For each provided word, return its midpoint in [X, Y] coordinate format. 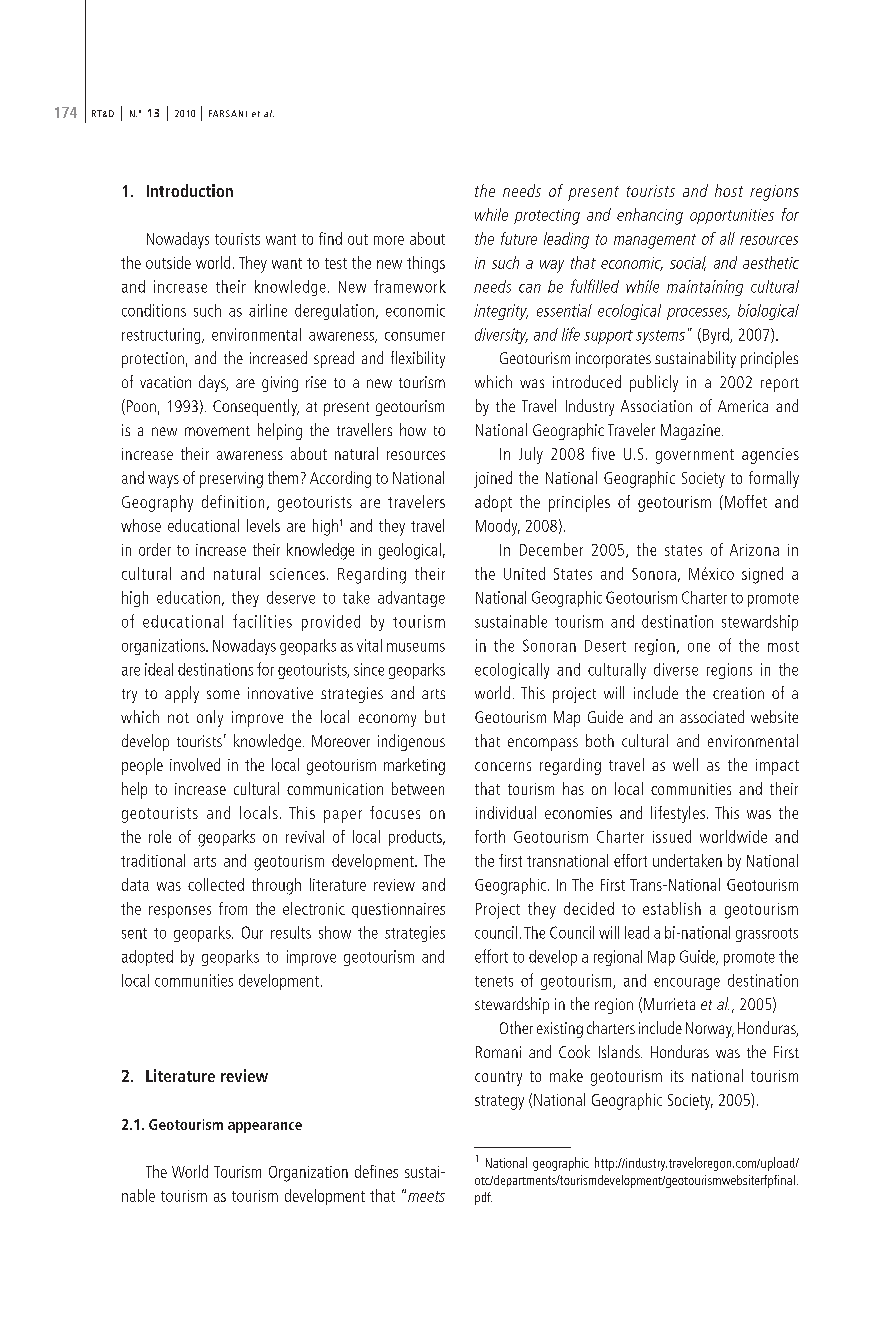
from [233, 908]
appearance [265, 1127]
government [695, 456]
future [519, 238]
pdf [483, 1198]
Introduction [190, 190]
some [223, 694]
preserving [231, 480]
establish [672, 908]
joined [493, 479]
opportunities [732, 216]
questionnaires [398, 910]
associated [712, 716]
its [677, 1076]
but [435, 716]
